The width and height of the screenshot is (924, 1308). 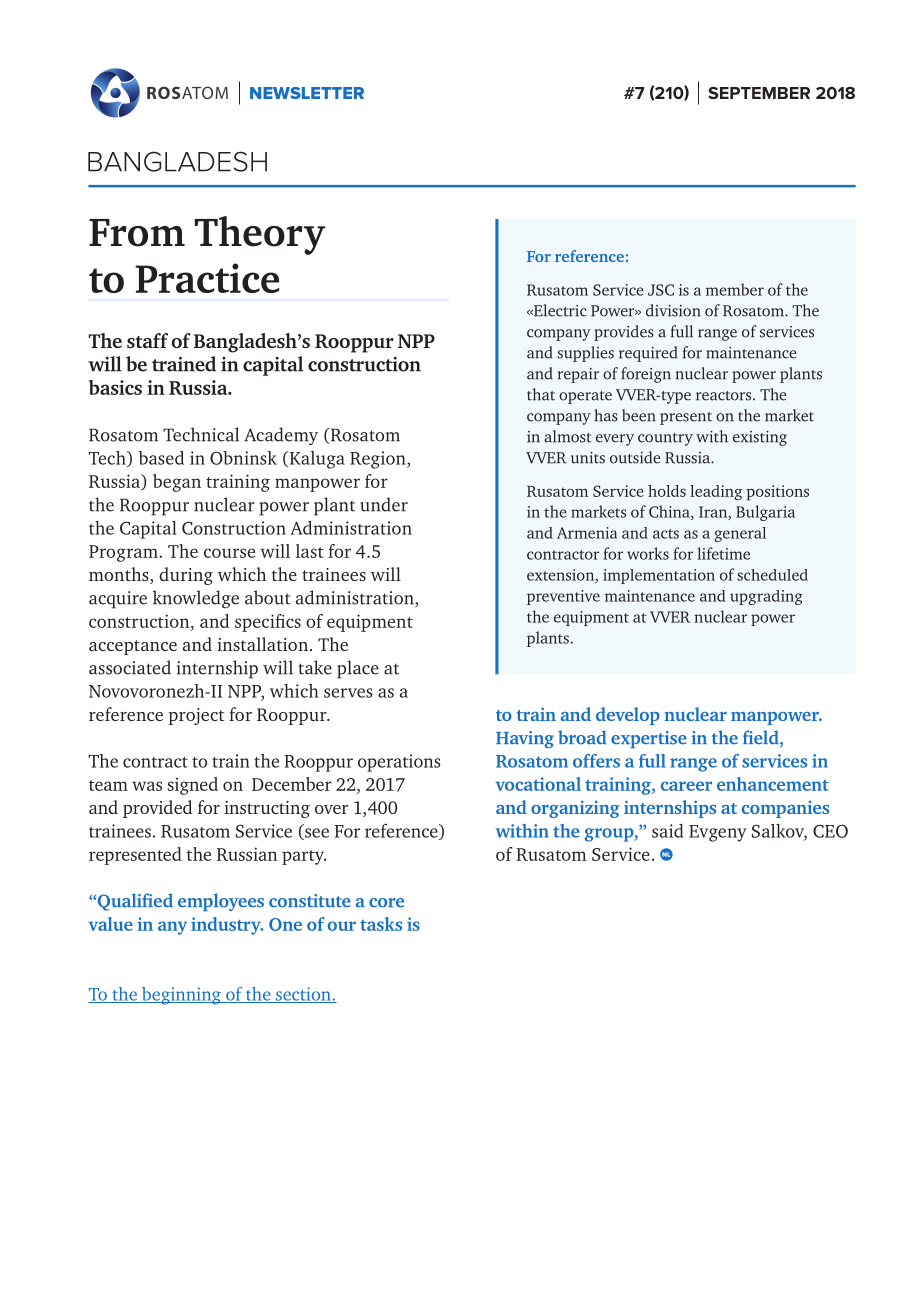 I want to click on enhancement, so click(x=773, y=784).
